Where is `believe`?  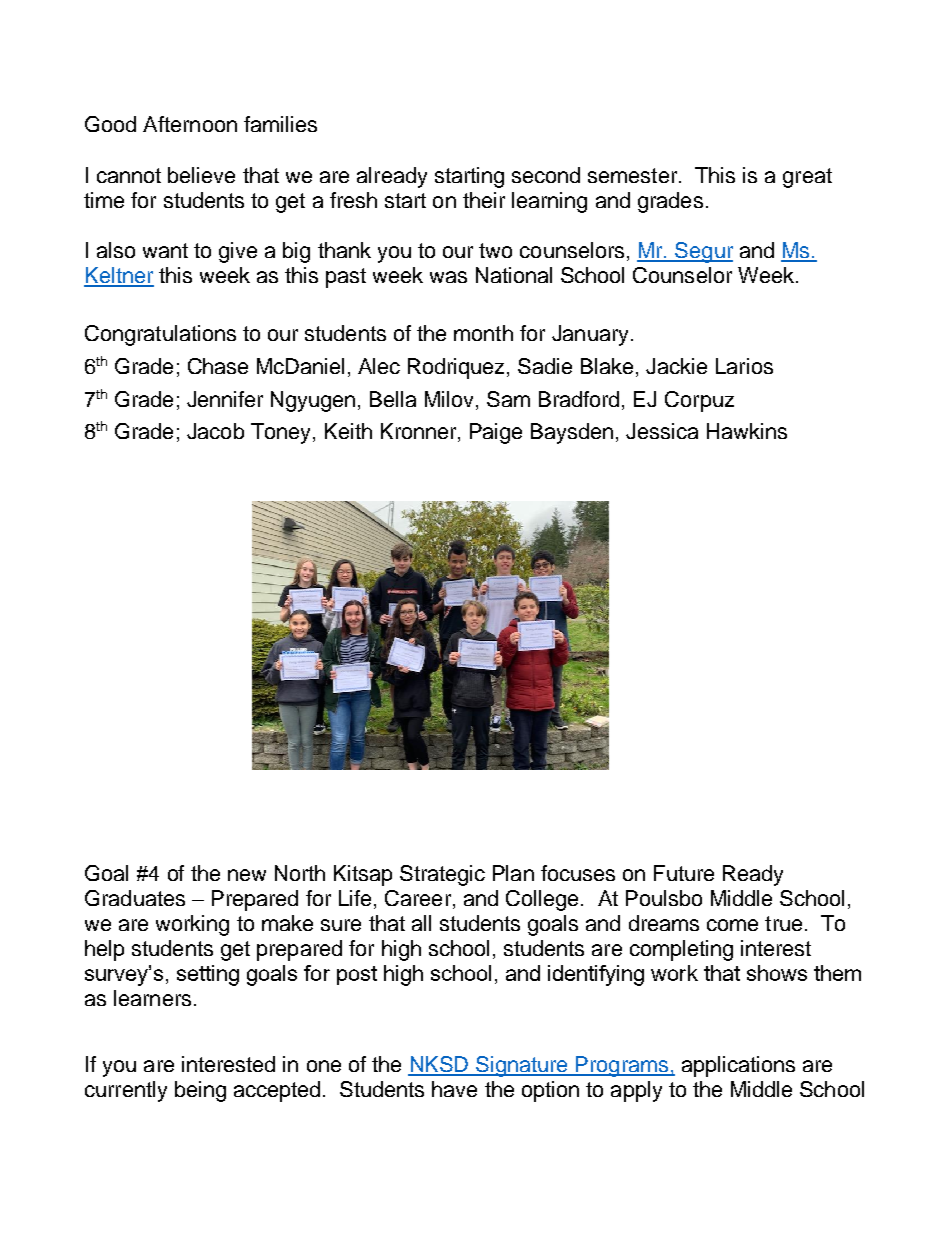 believe is located at coordinates (201, 175).
